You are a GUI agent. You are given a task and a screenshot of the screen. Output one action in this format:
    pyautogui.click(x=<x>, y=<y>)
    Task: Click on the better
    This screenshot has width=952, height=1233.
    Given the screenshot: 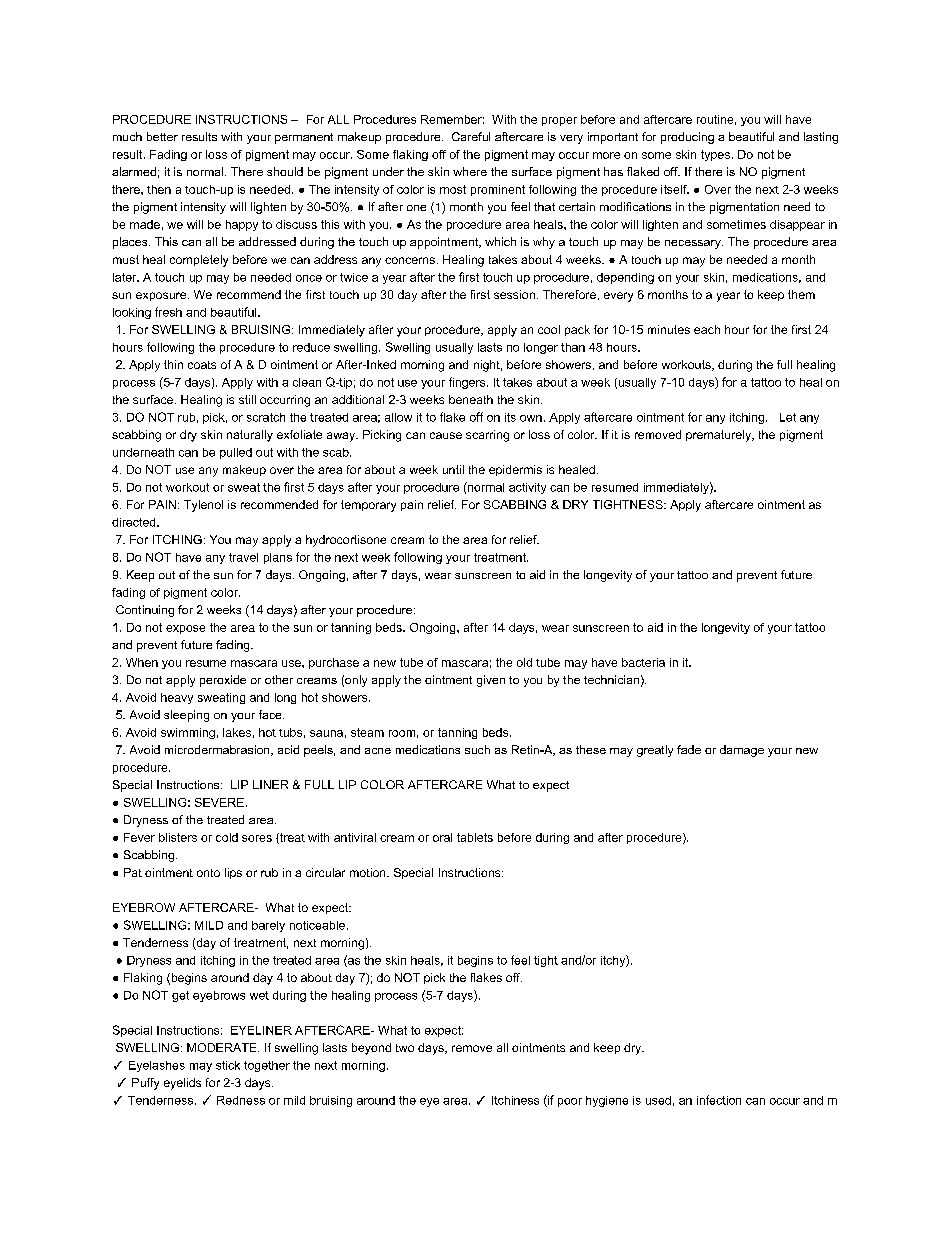 What is the action you would take?
    pyautogui.click(x=162, y=136)
